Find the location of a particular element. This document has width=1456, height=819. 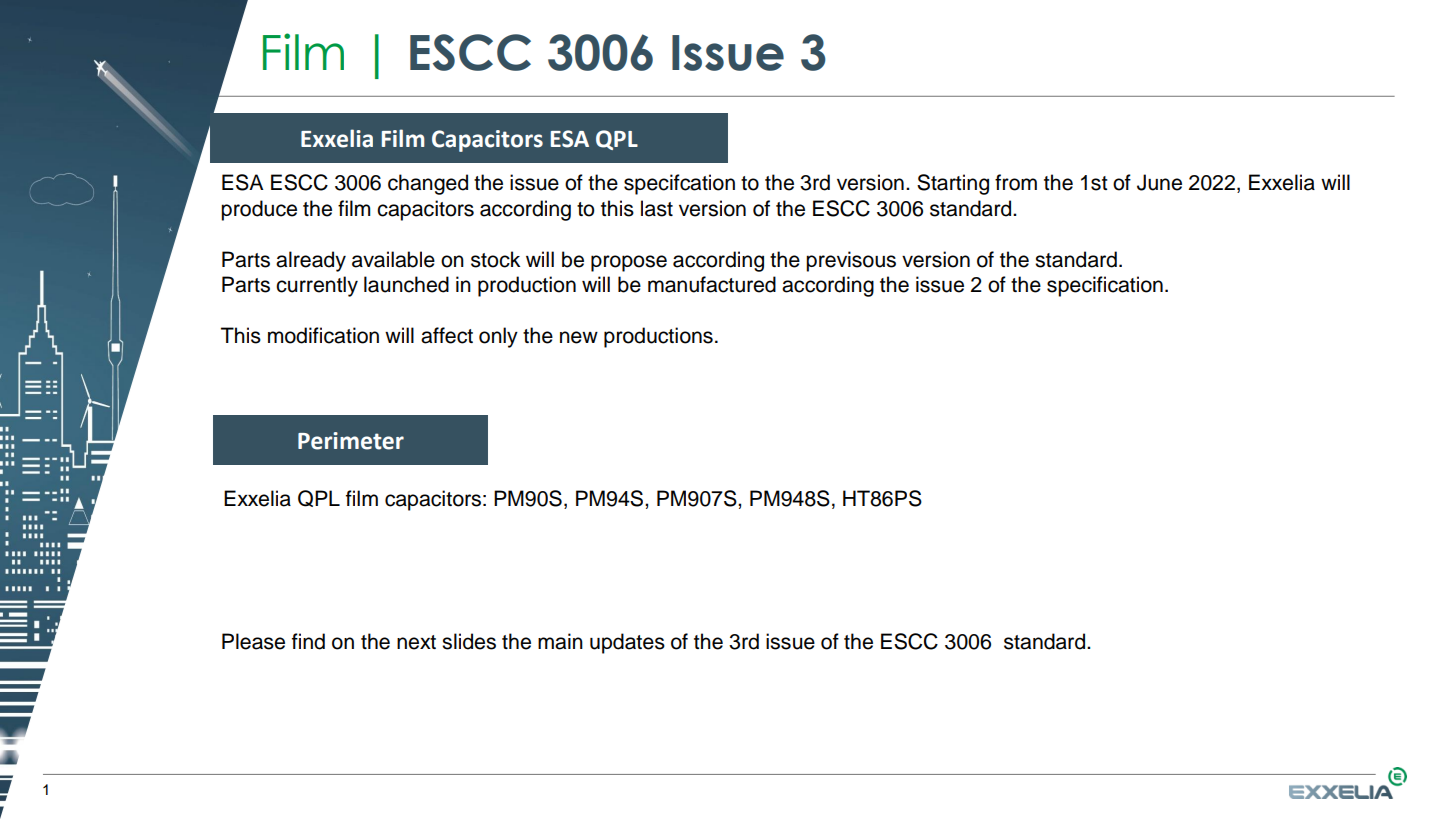

manufactured is located at coordinates (712, 284).
